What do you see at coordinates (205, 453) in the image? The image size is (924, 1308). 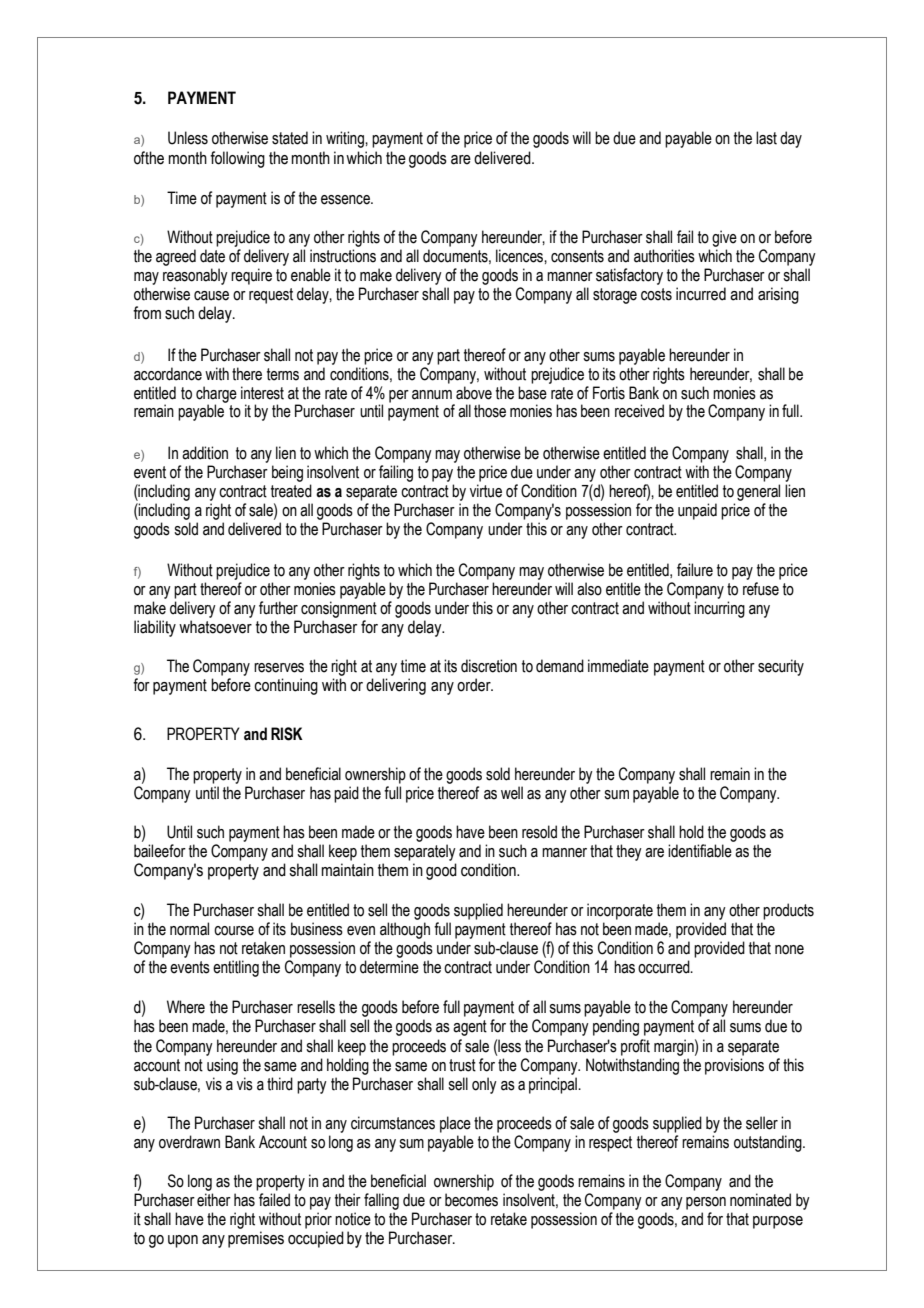 I see `addition` at bounding box center [205, 453].
